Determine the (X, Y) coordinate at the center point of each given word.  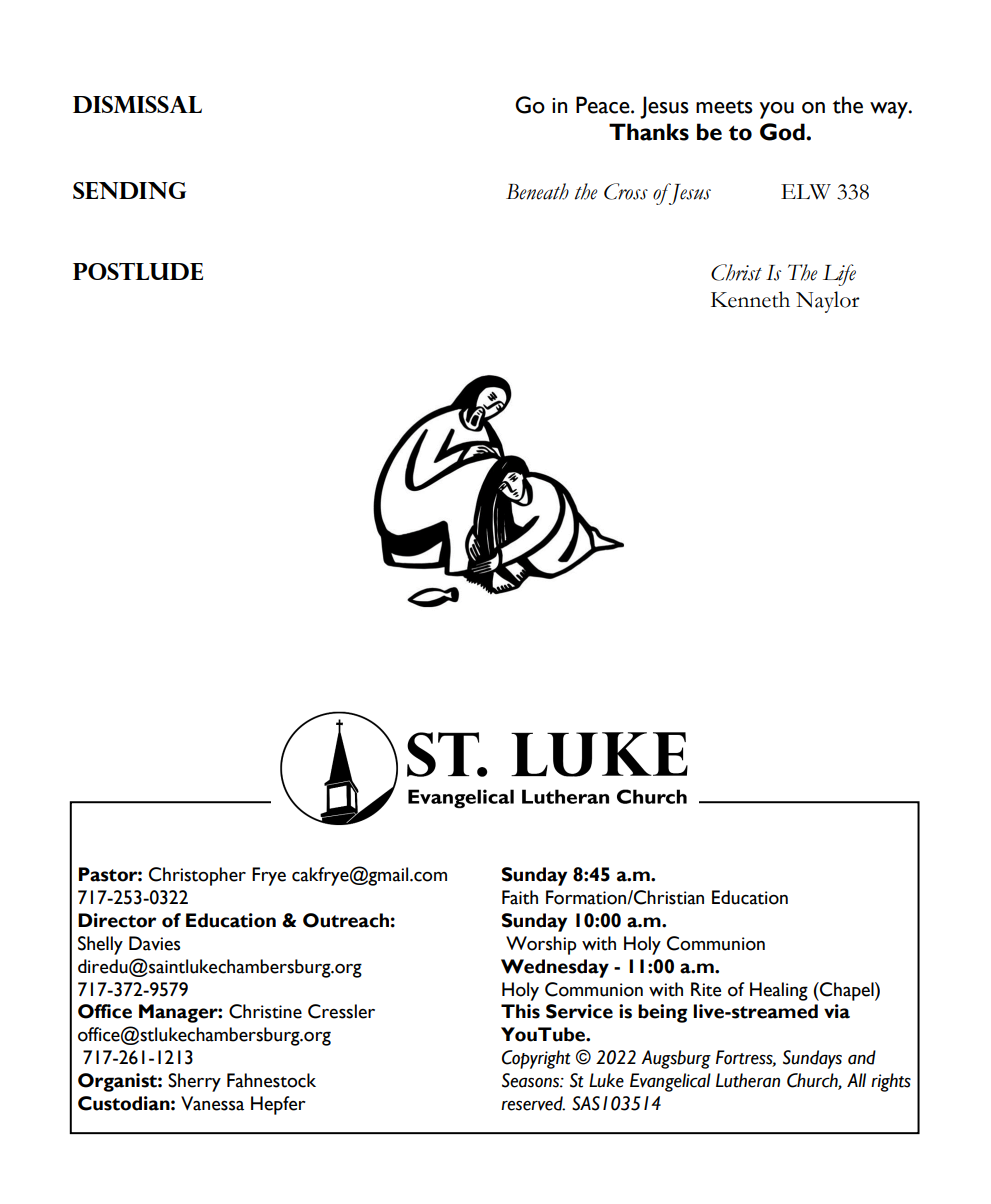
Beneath (537, 191)
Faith (520, 897)
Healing (779, 991)
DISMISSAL (137, 104)
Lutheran (748, 1080)
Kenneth (750, 299)
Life (839, 275)
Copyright (536, 1059)
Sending (129, 190)
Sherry (194, 1082)
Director (117, 920)
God (783, 132)
